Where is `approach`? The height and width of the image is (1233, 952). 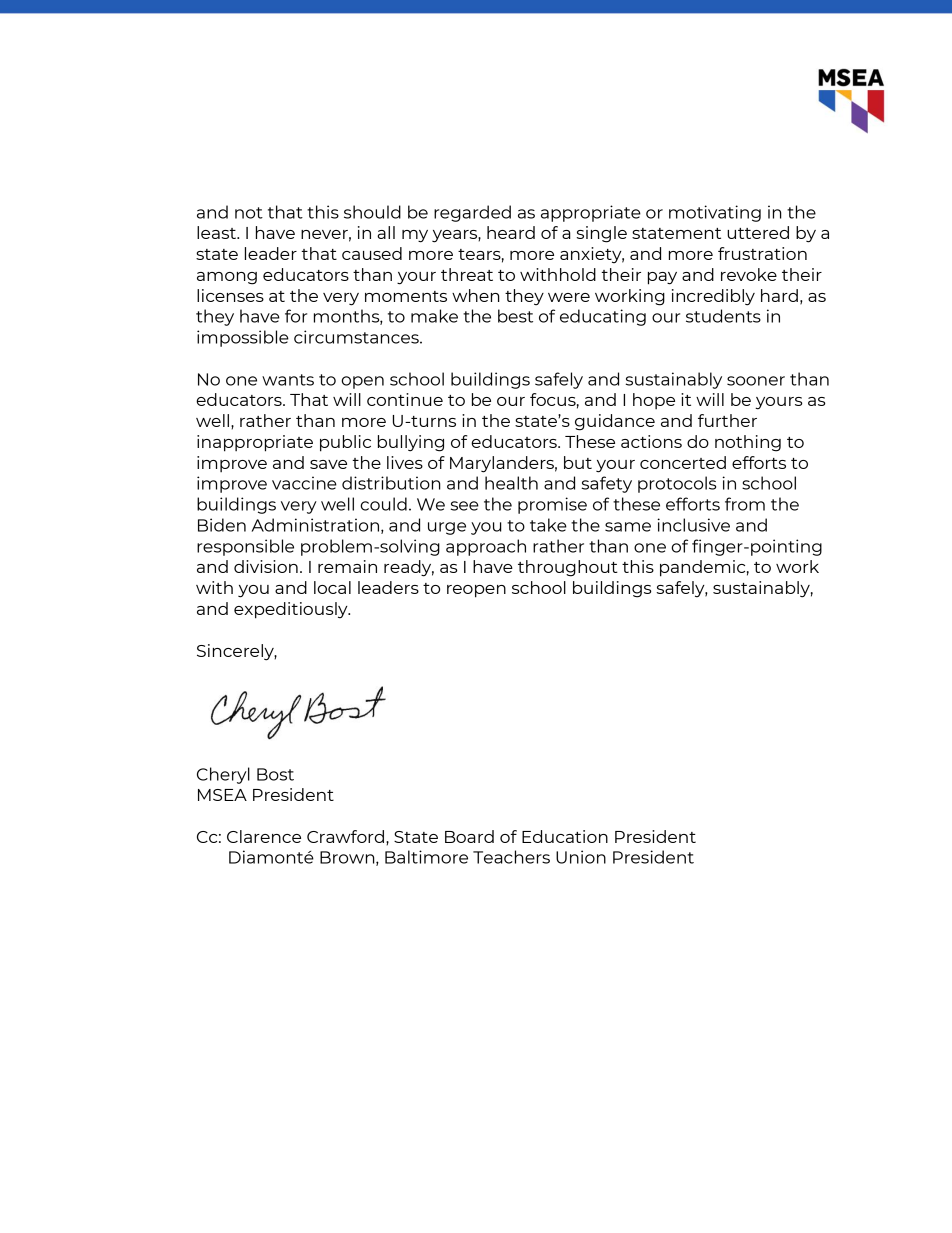 approach is located at coordinates (486, 547).
